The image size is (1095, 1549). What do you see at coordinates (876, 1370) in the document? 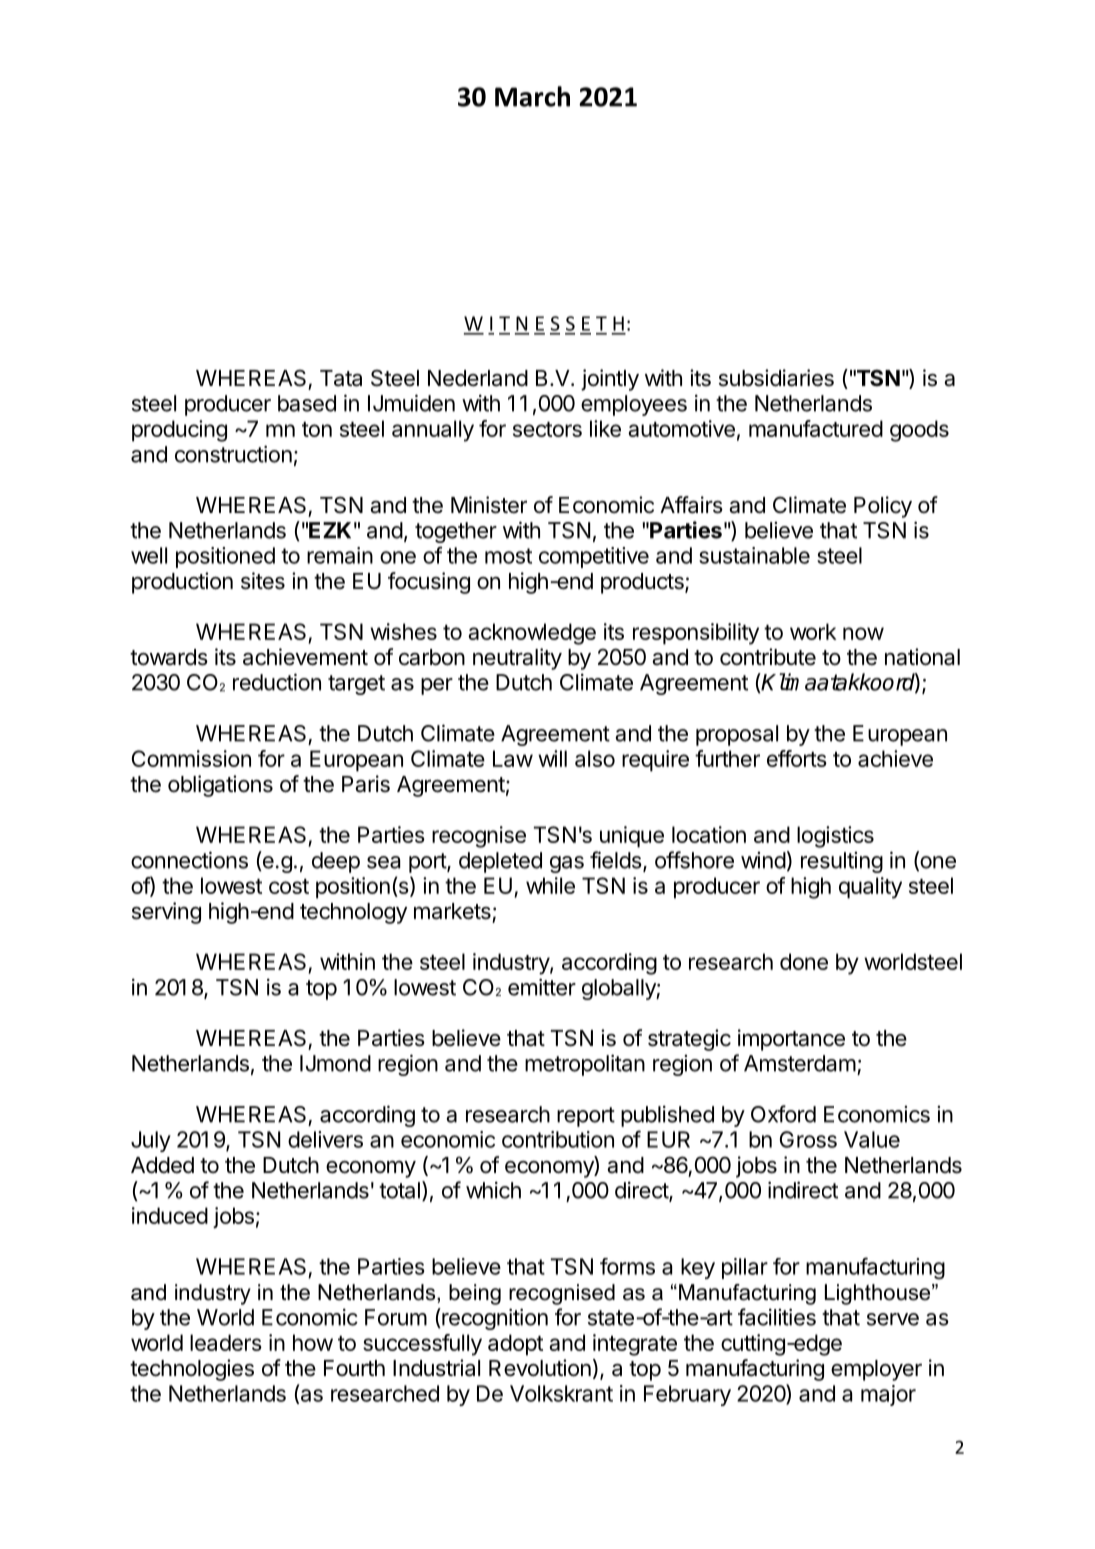
I see `employer` at bounding box center [876, 1370].
